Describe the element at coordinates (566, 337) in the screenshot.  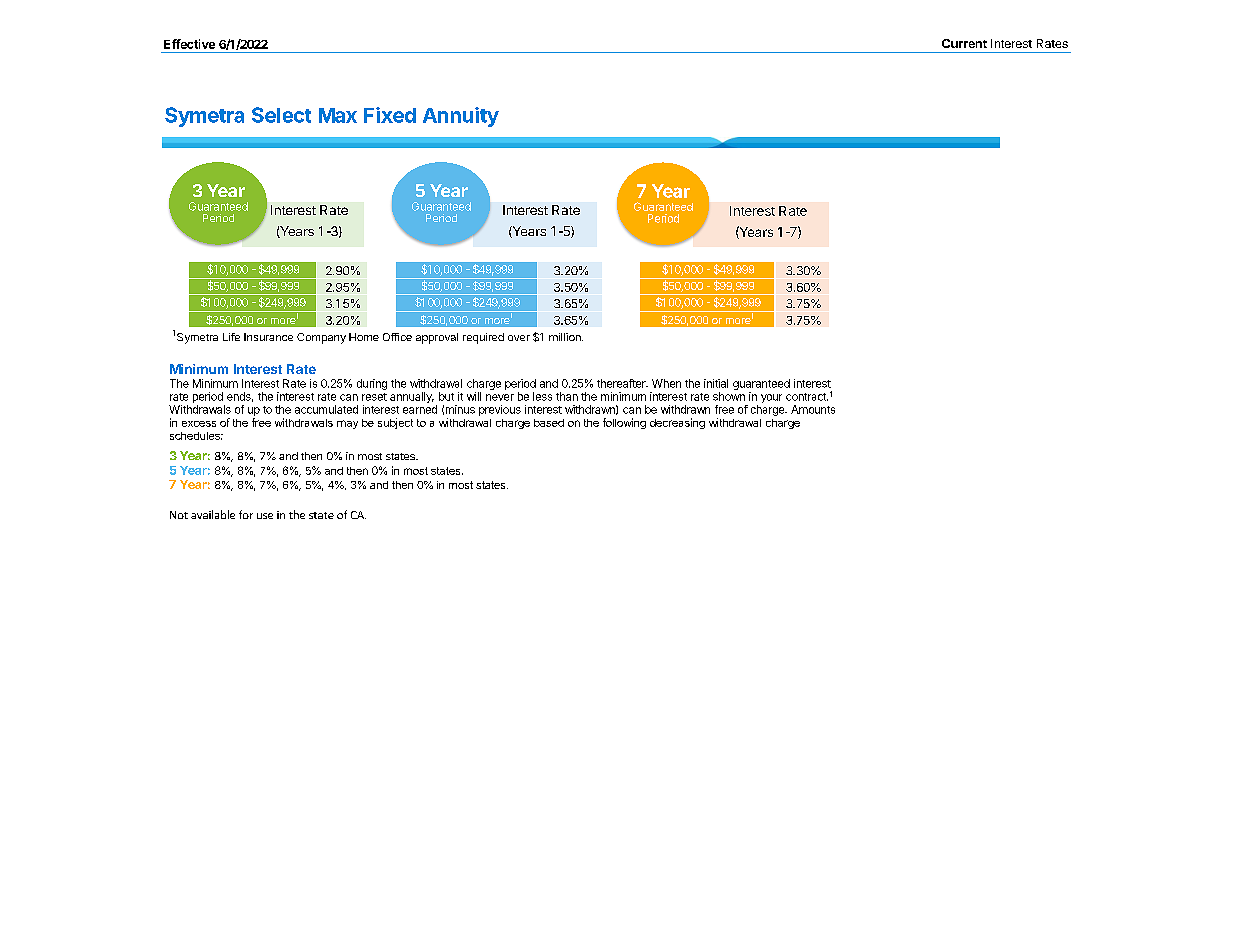
I see `million` at that location.
